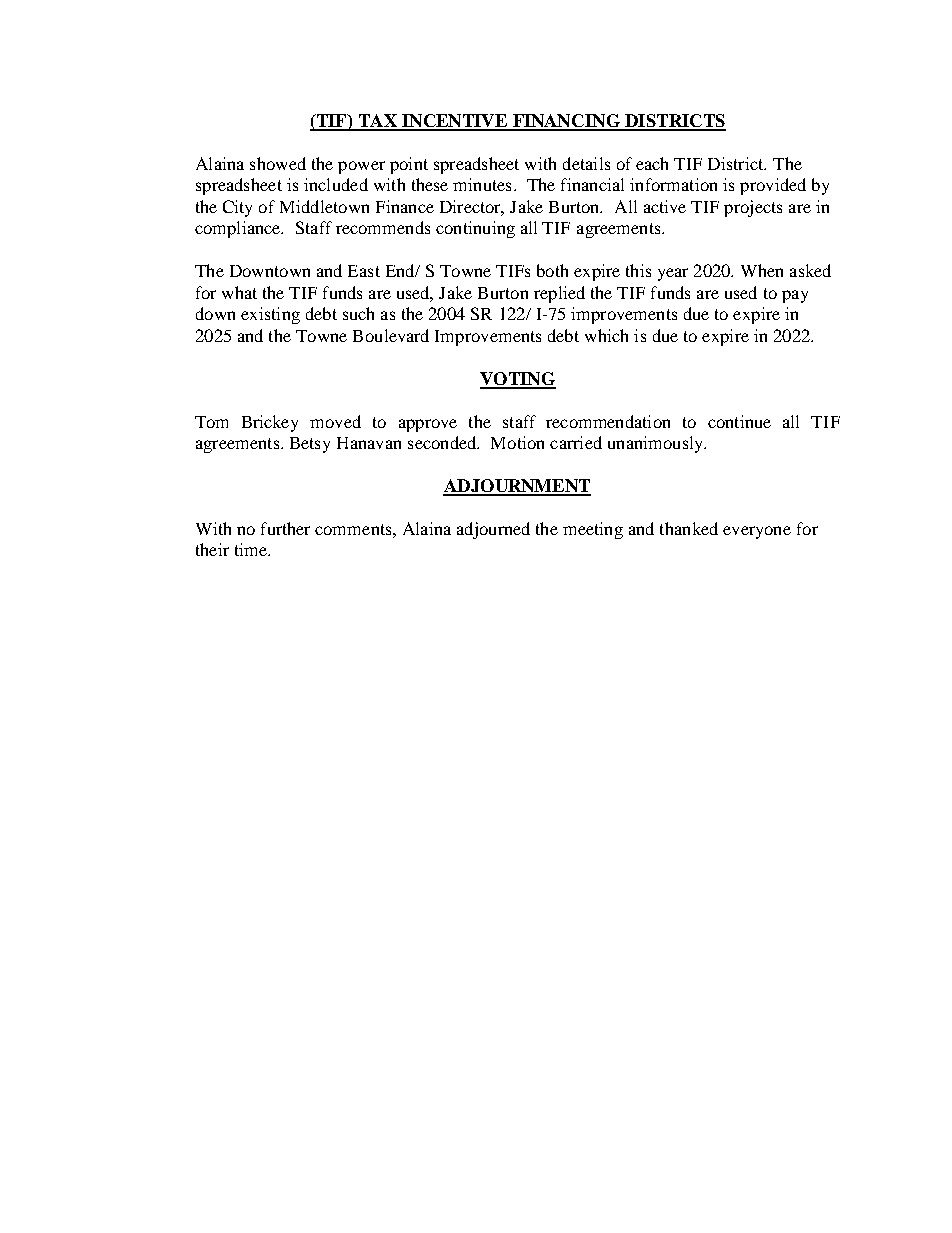  I want to click on showed, so click(278, 163).
